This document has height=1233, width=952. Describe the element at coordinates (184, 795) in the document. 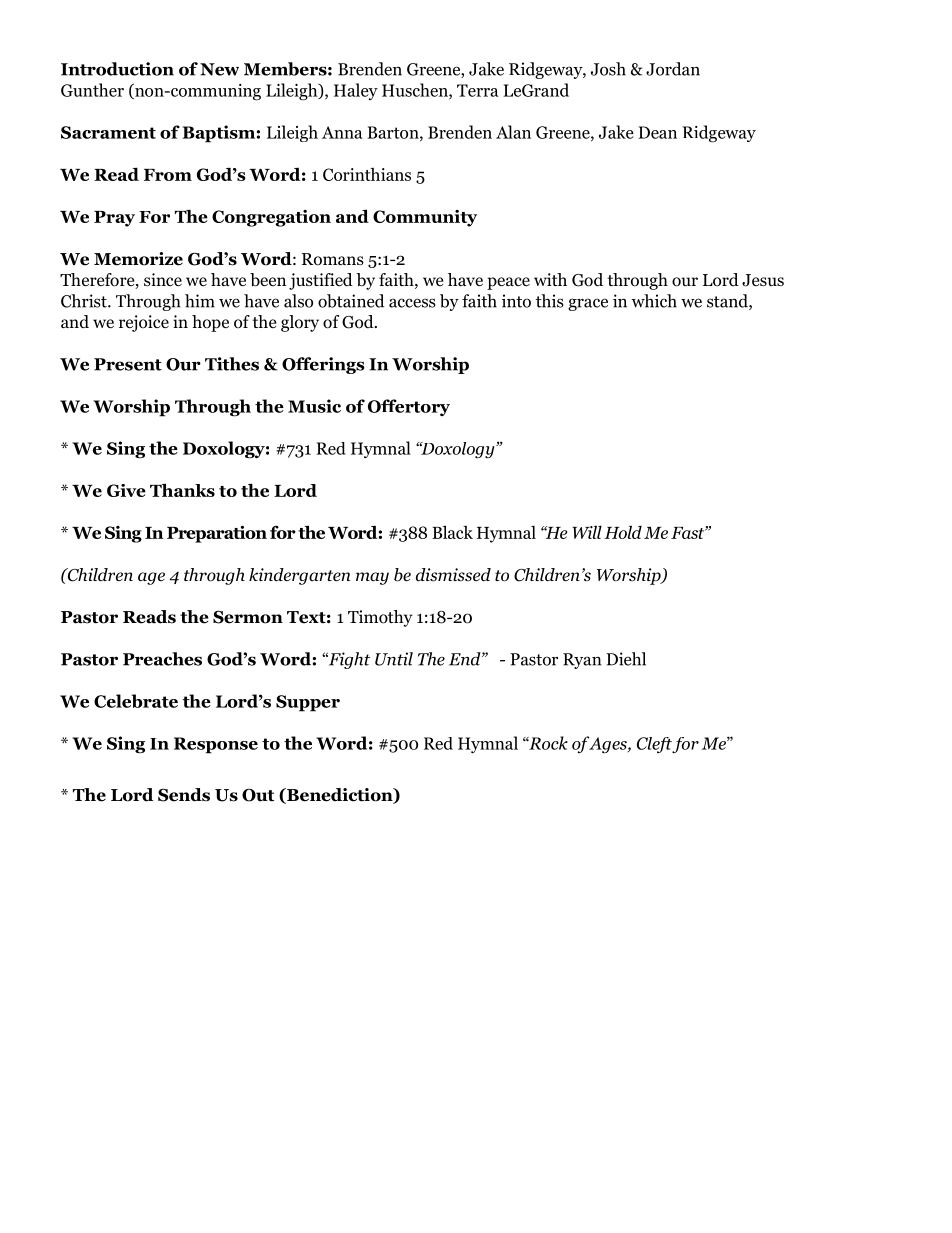

I see `Sends` at that location.
